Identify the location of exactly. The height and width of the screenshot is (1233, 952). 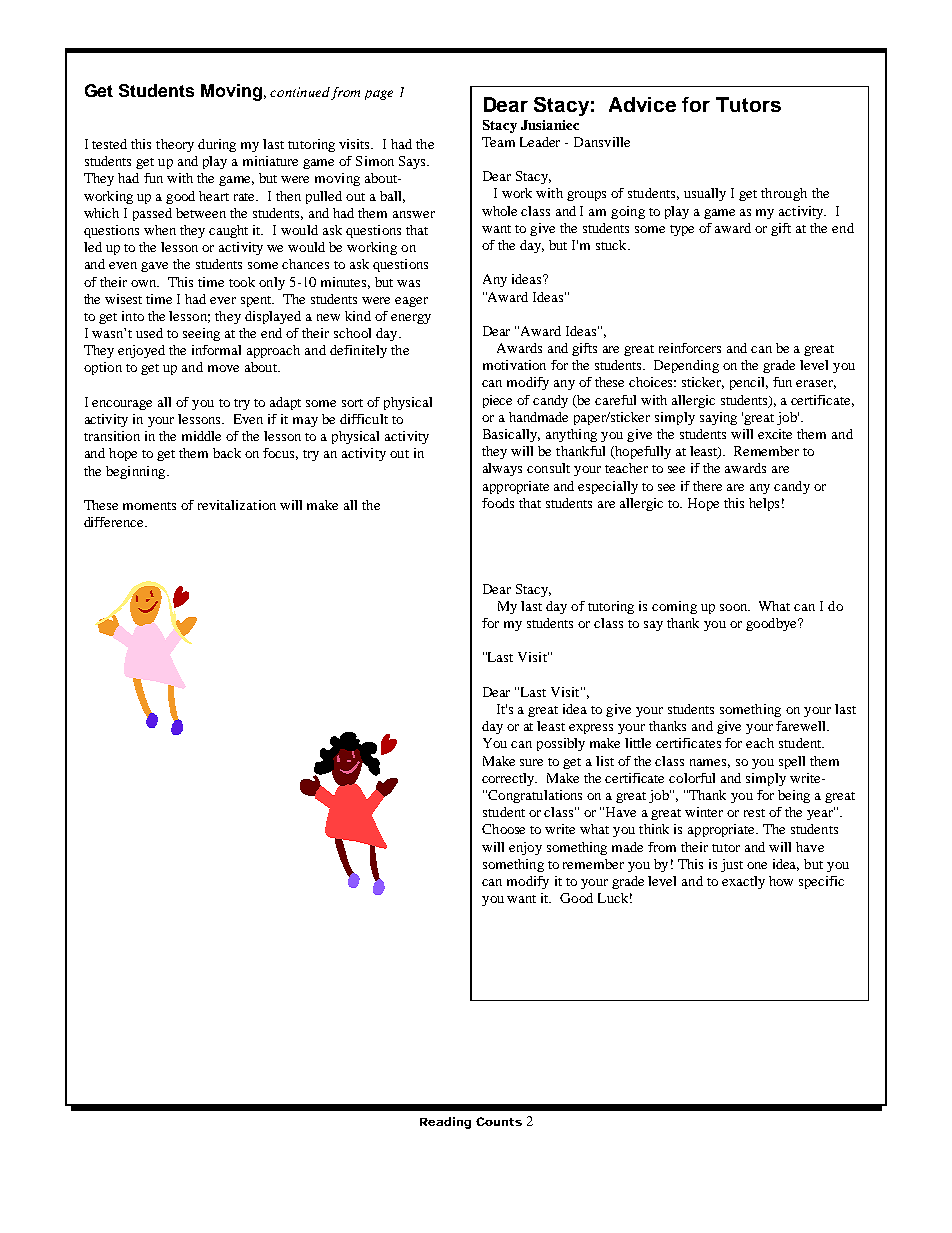
(743, 882).
